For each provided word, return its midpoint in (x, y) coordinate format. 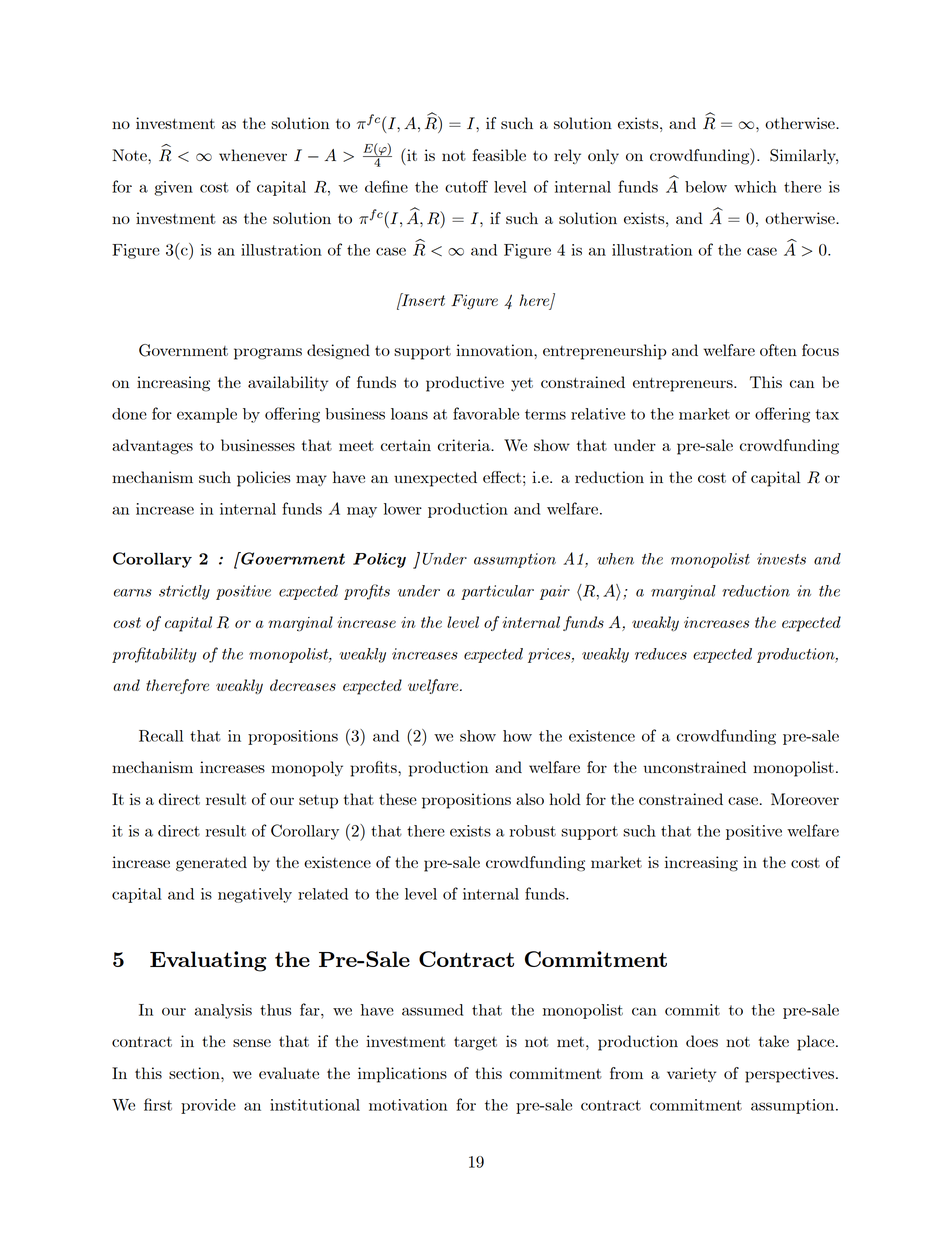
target (475, 1044)
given (173, 188)
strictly (184, 592)
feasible (499, 155)
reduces (661, 654)
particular (497, 592)
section (195, 1073)
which (755, 187)
